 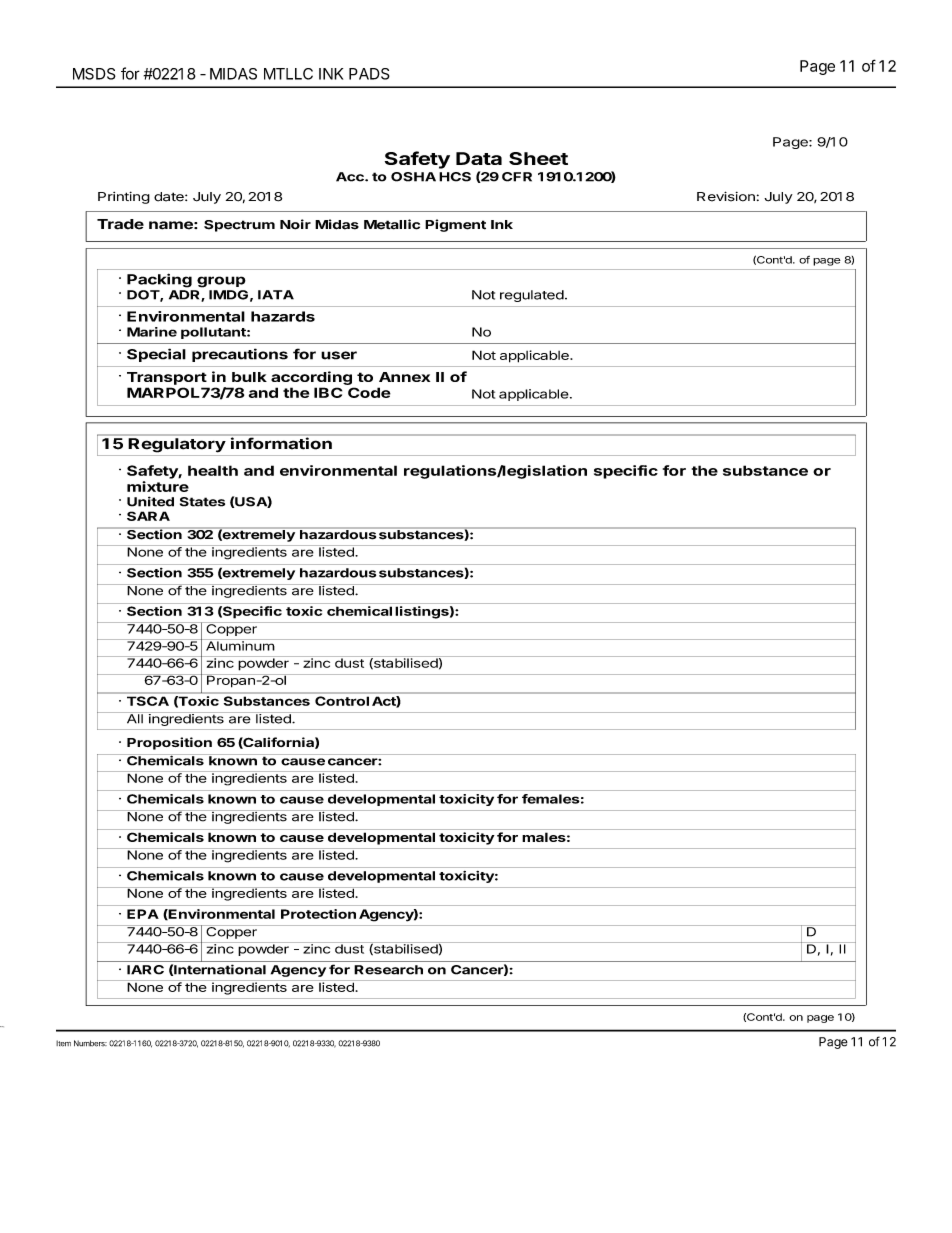 What do you see at coordinates (388, 970) in the screenshot?
I see `Research` at bounding box center [388, 970].
